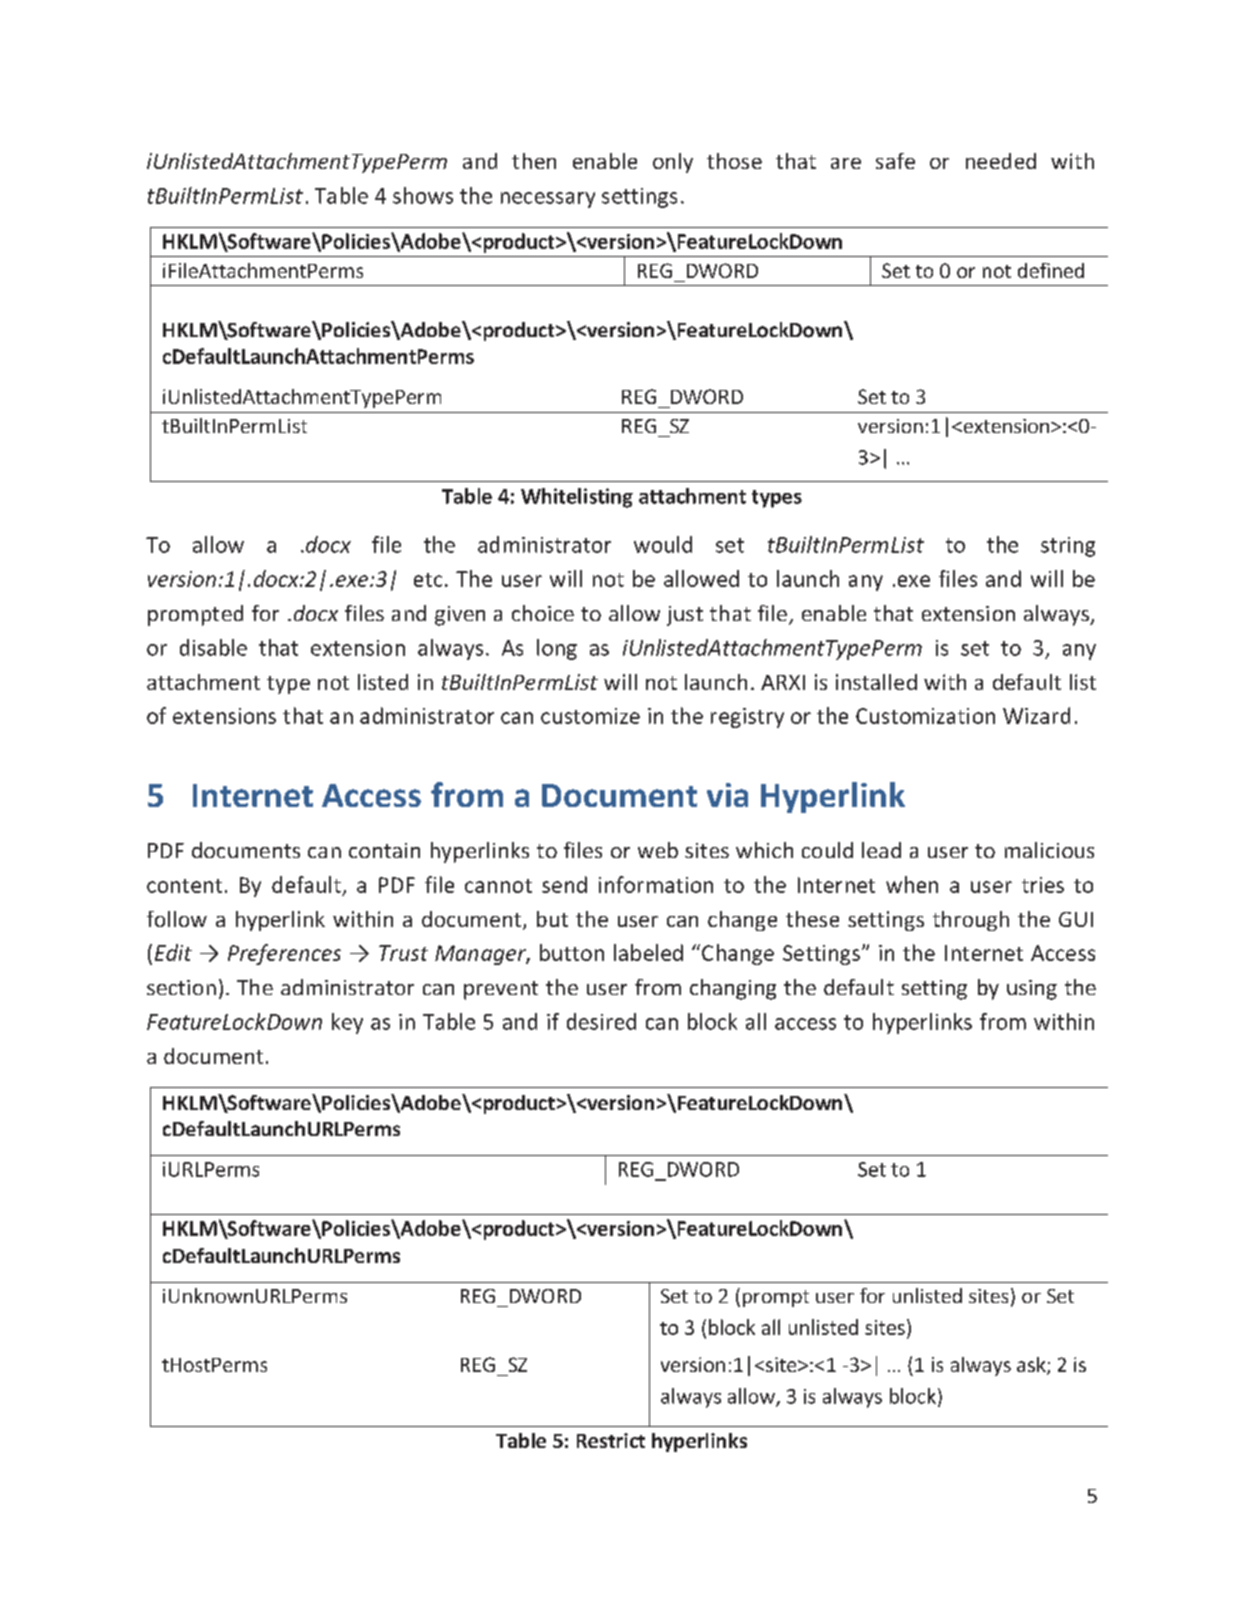  Describe the element at coordinates (423, 195) in the page. I see `shows` at that location.
